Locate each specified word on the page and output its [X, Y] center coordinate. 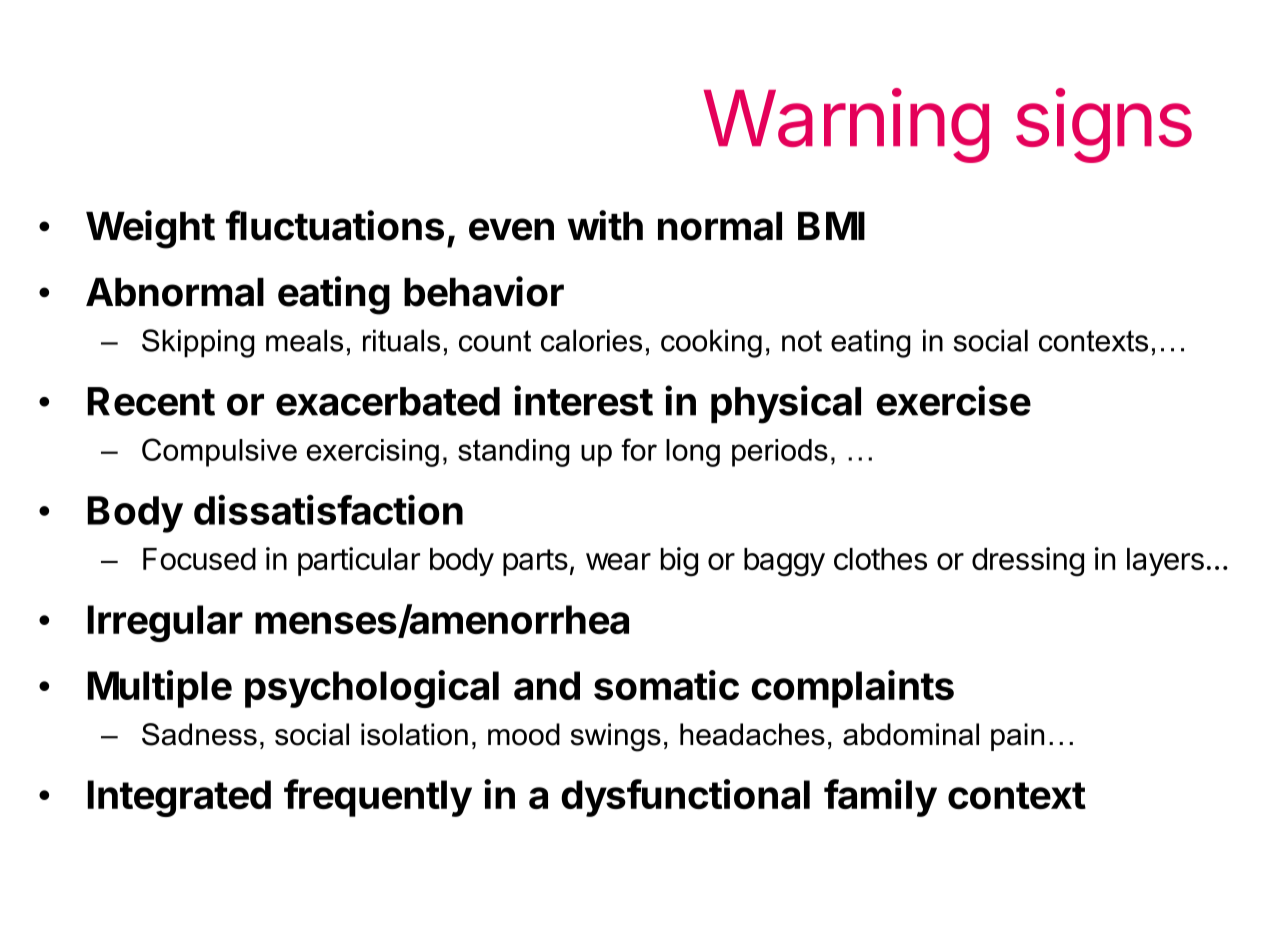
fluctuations [335, 225]
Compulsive [219, 452]
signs [1104, 125]
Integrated [179, 798]
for [639, 449]
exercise [953, 400]
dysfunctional [685, 798]
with [605, 225]
